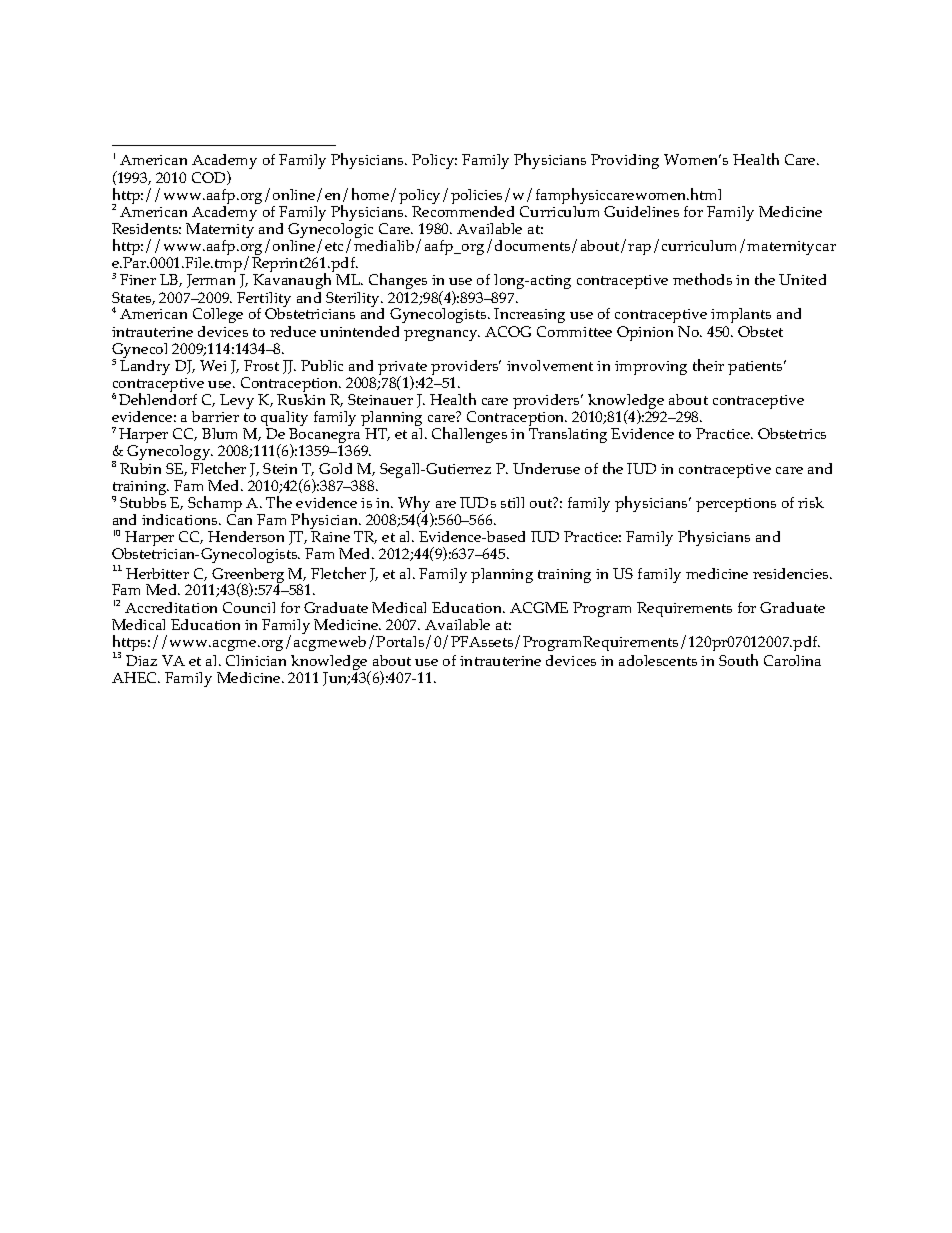 Image resolution: width=952 pixels, height=1233 pixels. I want to click on adolescents, so click(658, 660).
